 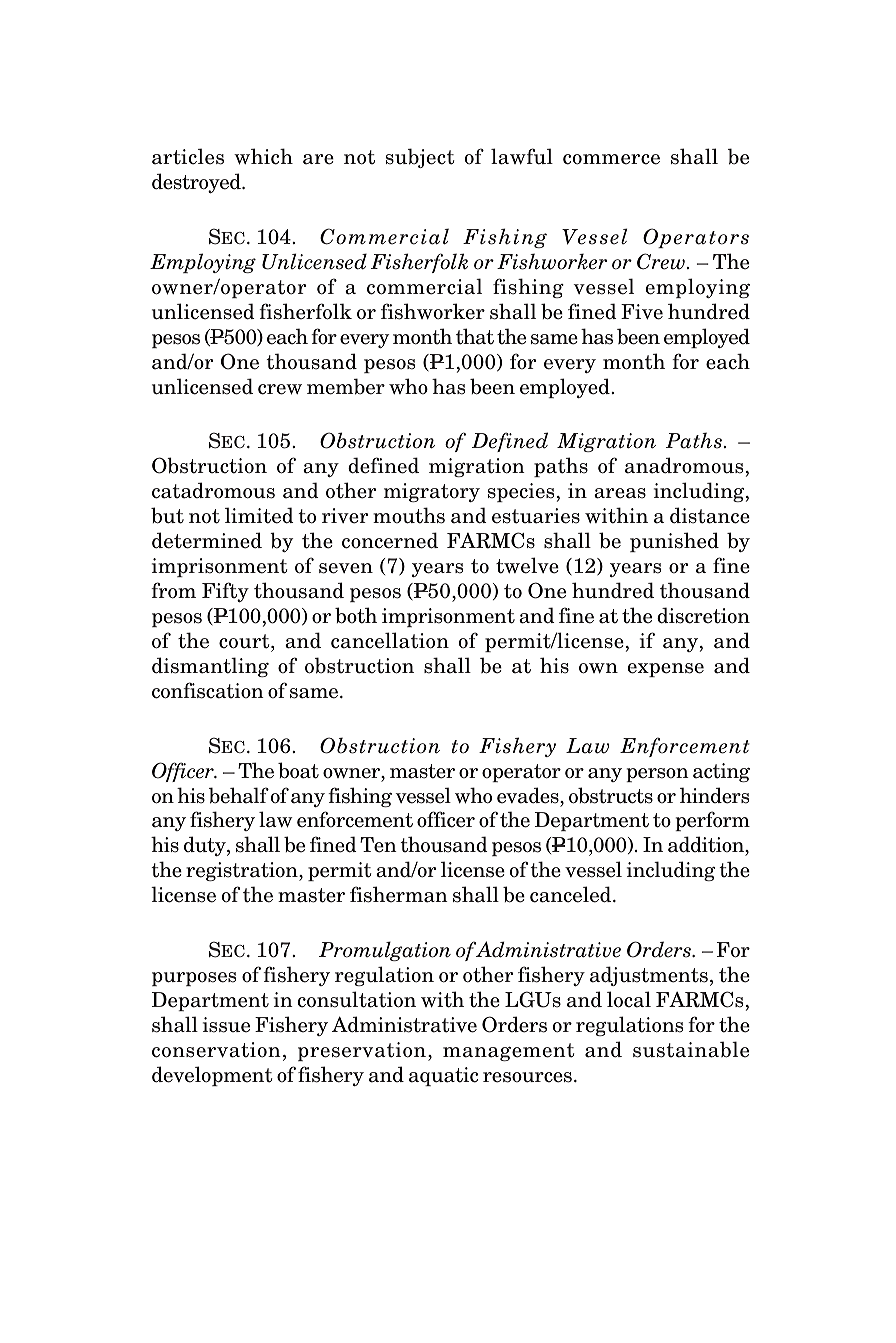 What do you see at coordinates (665, 670) in the page?
I see `expense` at bounding box center [665, 670].
